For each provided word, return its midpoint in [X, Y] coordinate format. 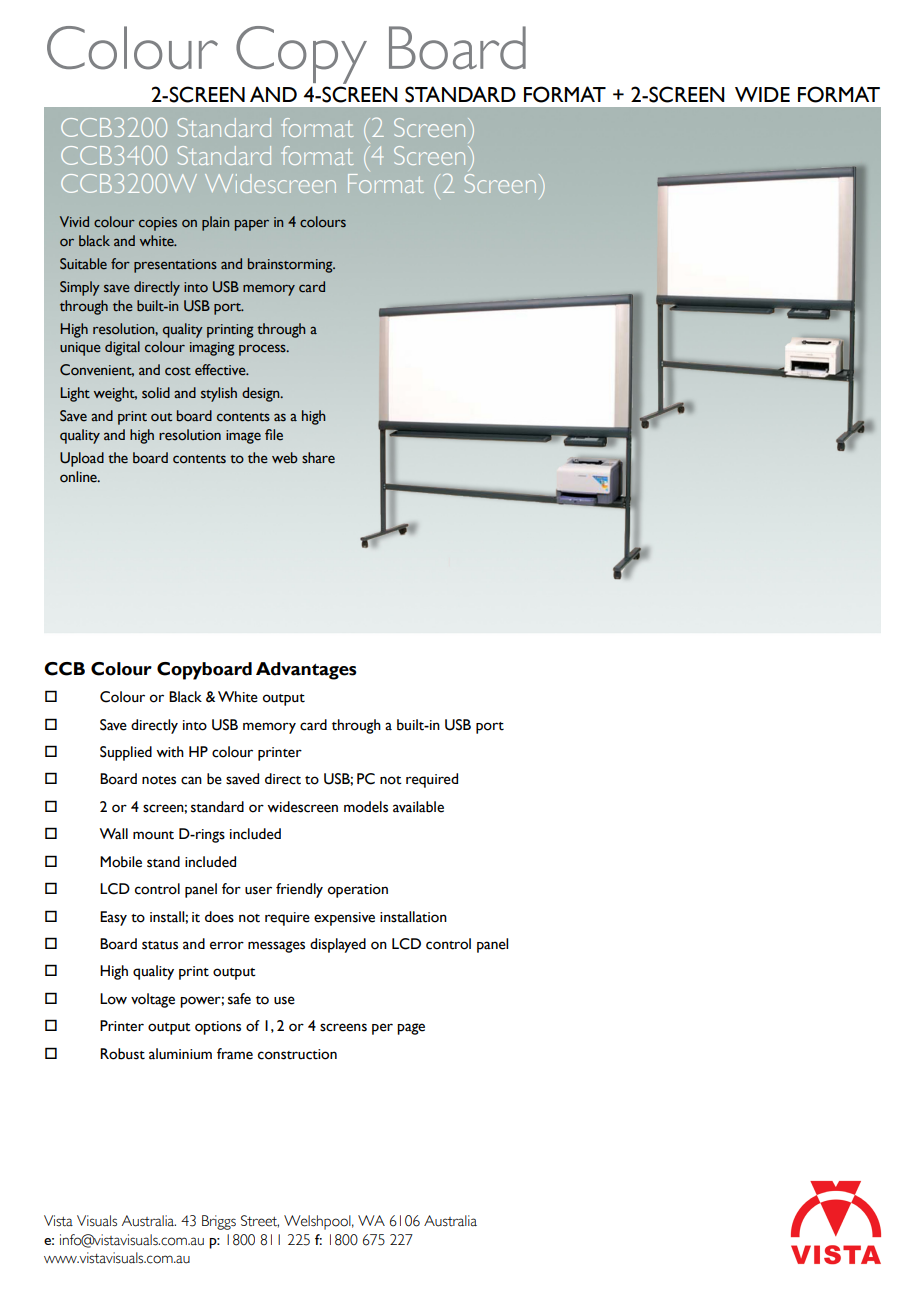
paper [252, 225]
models [366, 807]
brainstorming [291, 265]
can [191, 780]
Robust [122, 1054]
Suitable [83, 263]
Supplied [126, 753]
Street [260, 1221]
